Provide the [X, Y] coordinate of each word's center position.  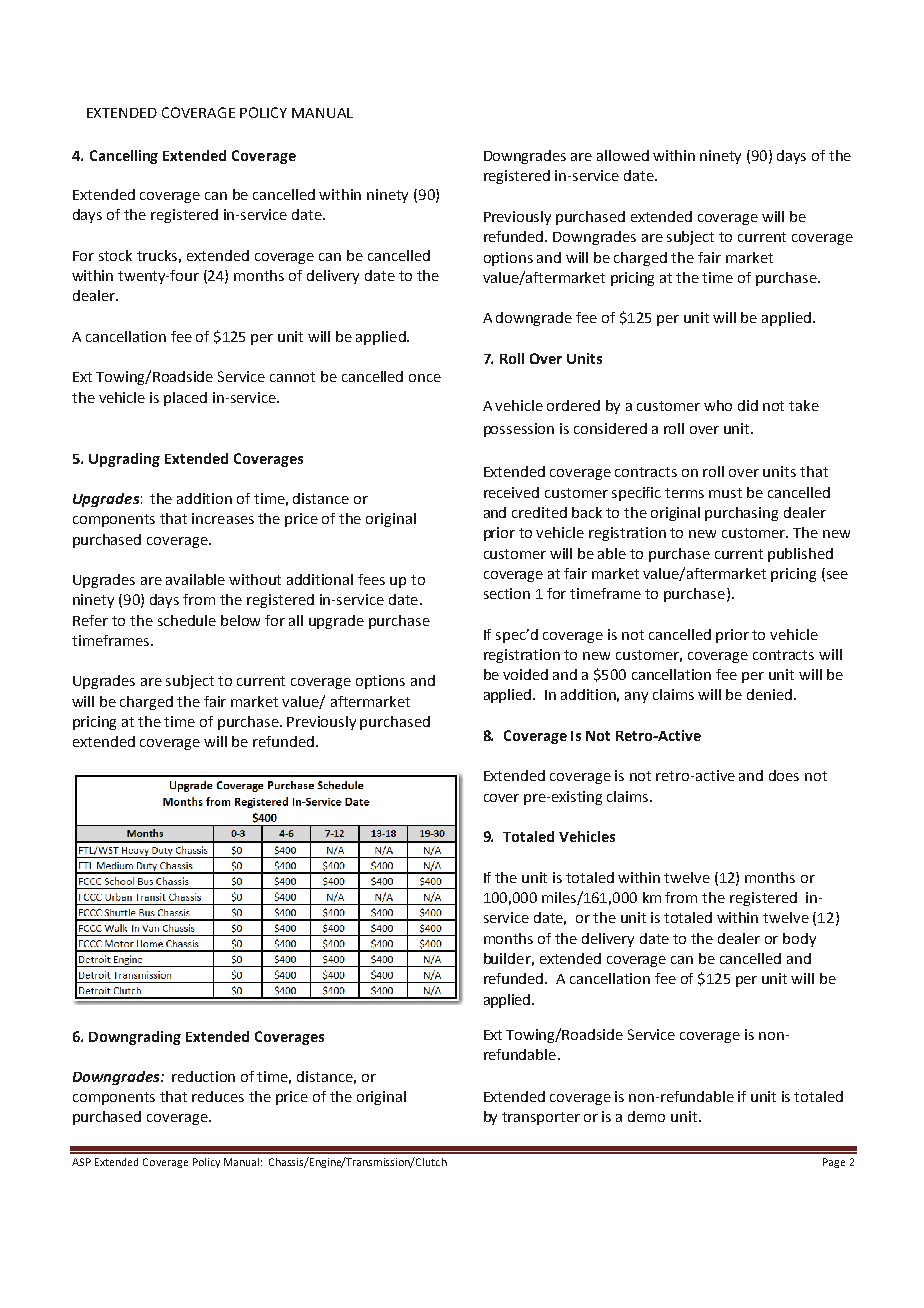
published [800, 555]
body [799, 940]
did [748, 405]
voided [525, 674]
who [718, 405]
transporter [541, 1118]
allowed [623, 155]
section [507, 593]
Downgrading [135, 1038]
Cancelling [124, 157]
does [784, 775]
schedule [187, 620]
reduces [218, 1096]
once [425, 378]
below [240, 620]
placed [185, 399]
